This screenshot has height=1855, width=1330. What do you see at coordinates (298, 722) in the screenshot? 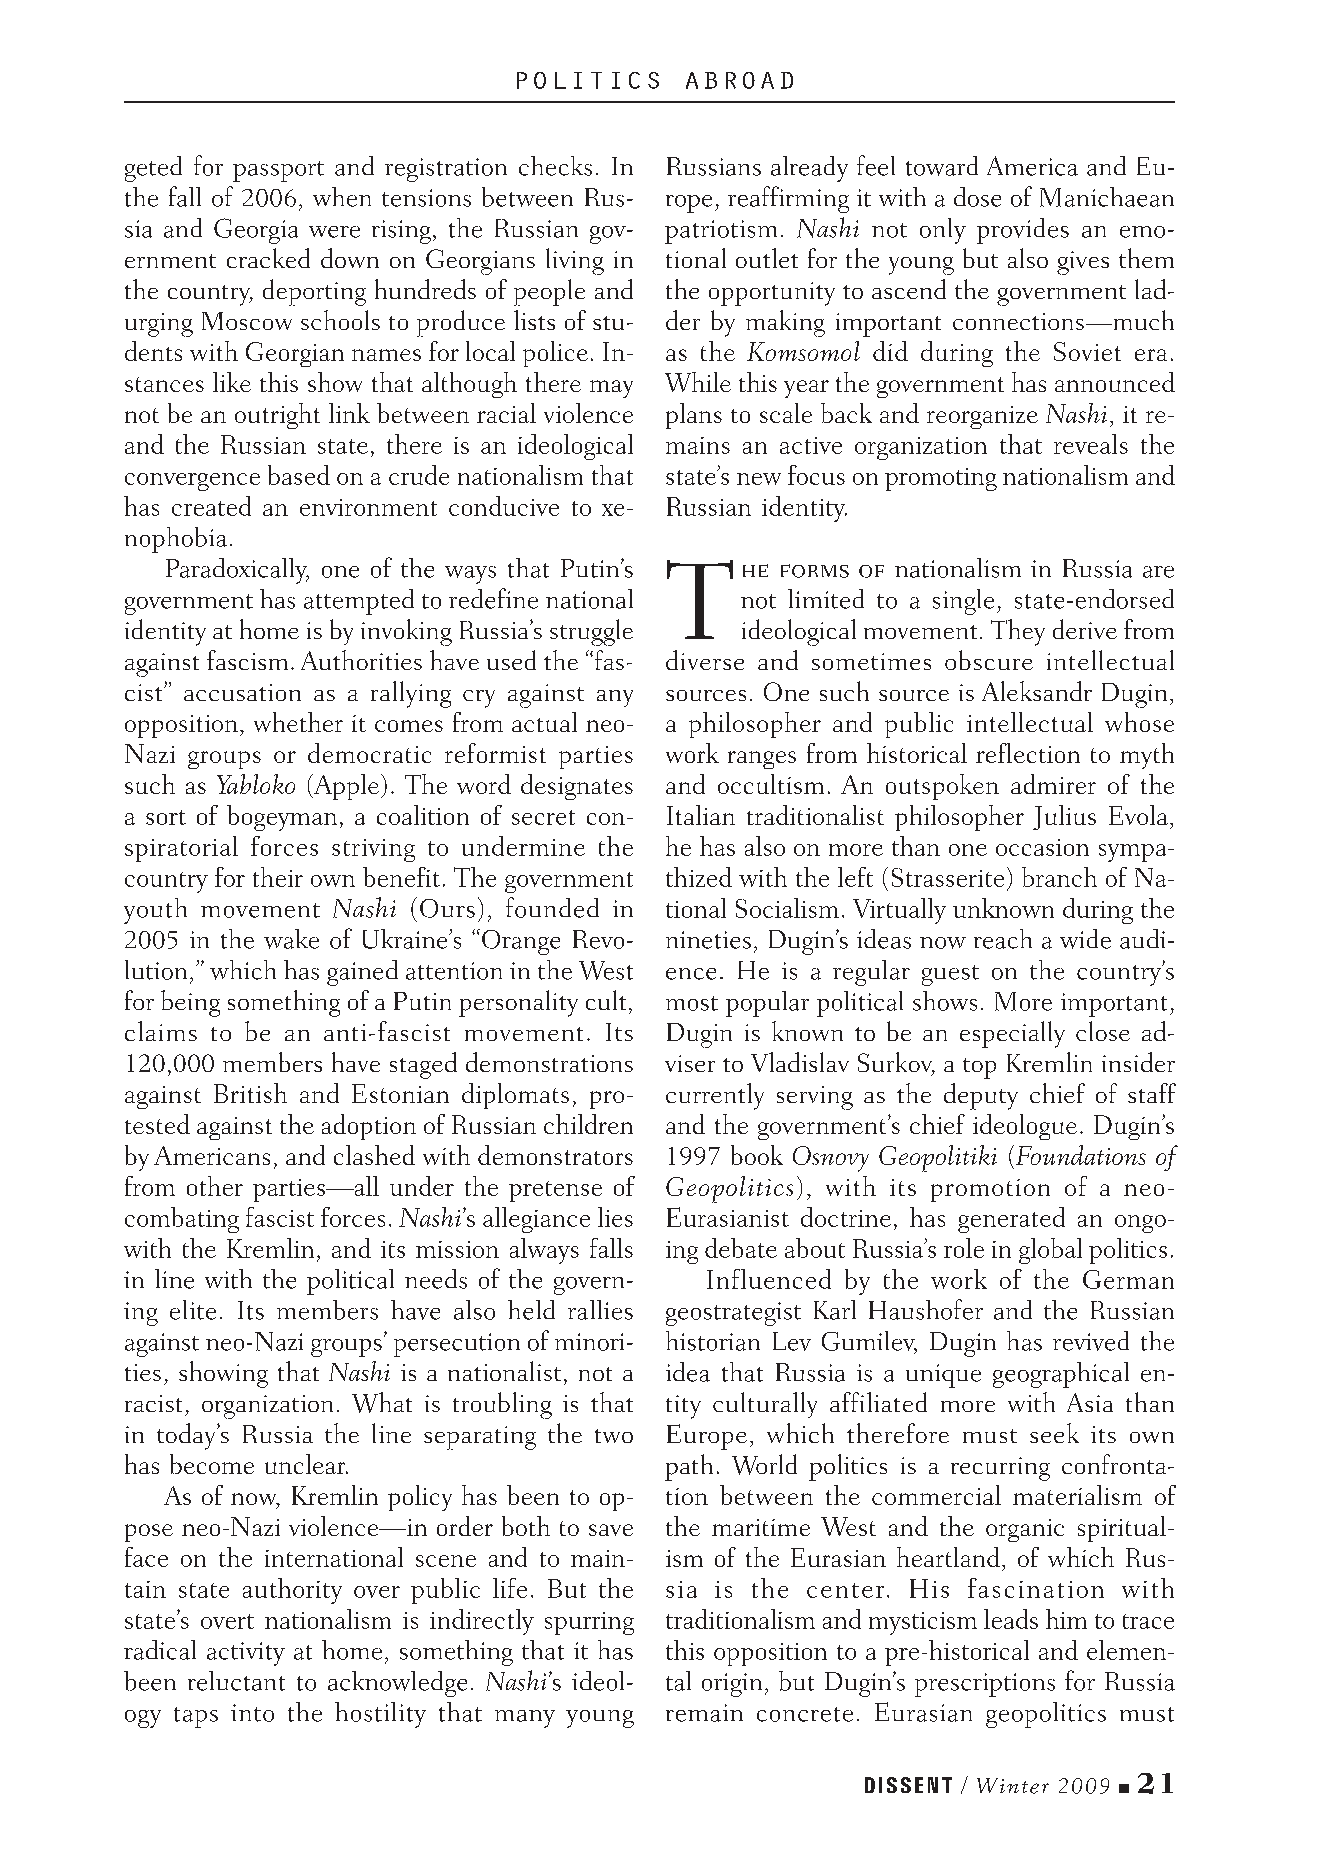
I see `whether` at bounding box center [298, 722].
